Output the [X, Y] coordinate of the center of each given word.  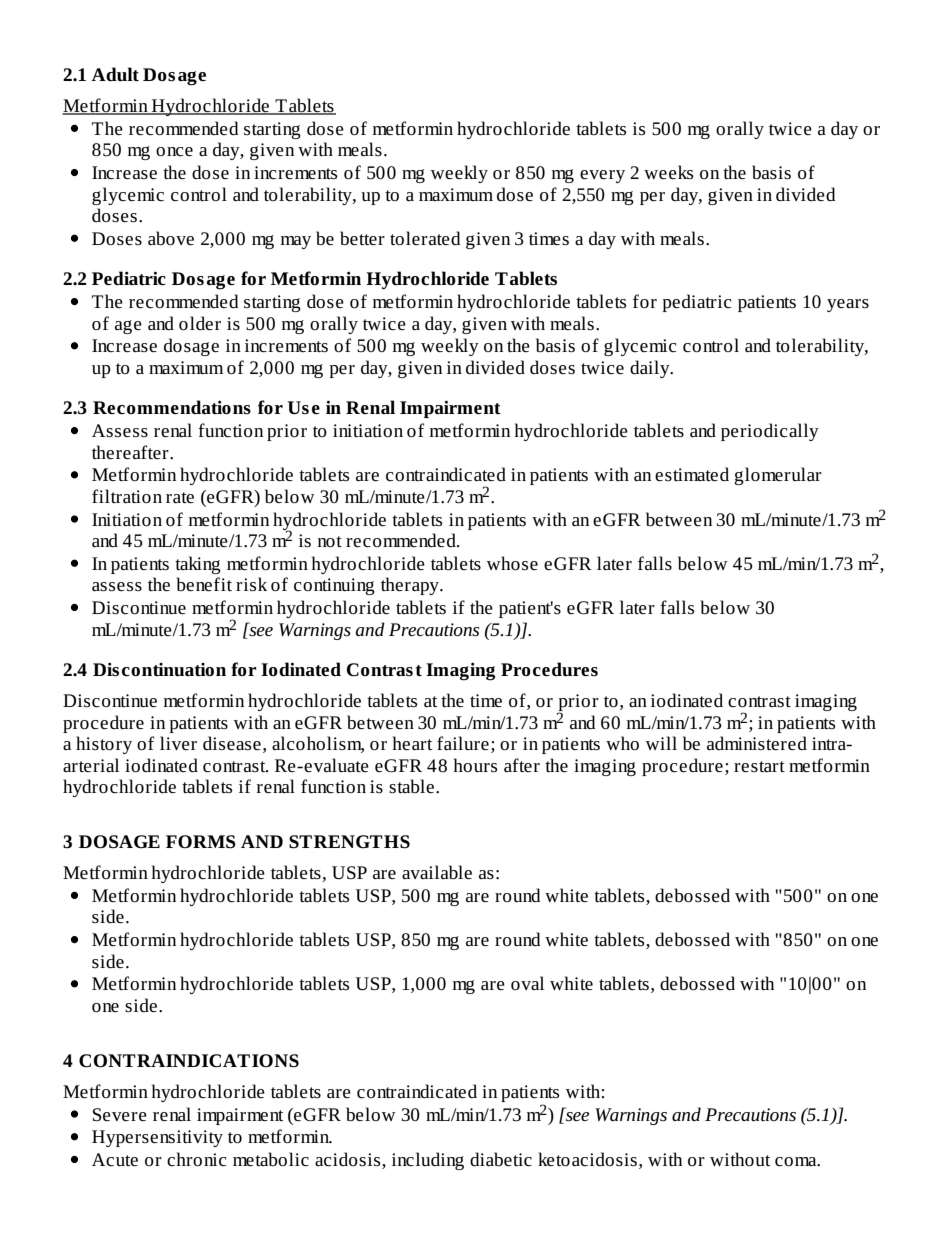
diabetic [501, 1159]
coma [797, 1162]
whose [512, 563]
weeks [668, 172]
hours [475, 765]
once [174, 152]
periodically [770, 432]
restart [759, 767]
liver [178, 743]
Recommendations [172, 407]
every [602, 176]
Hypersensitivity [157, 1138]
